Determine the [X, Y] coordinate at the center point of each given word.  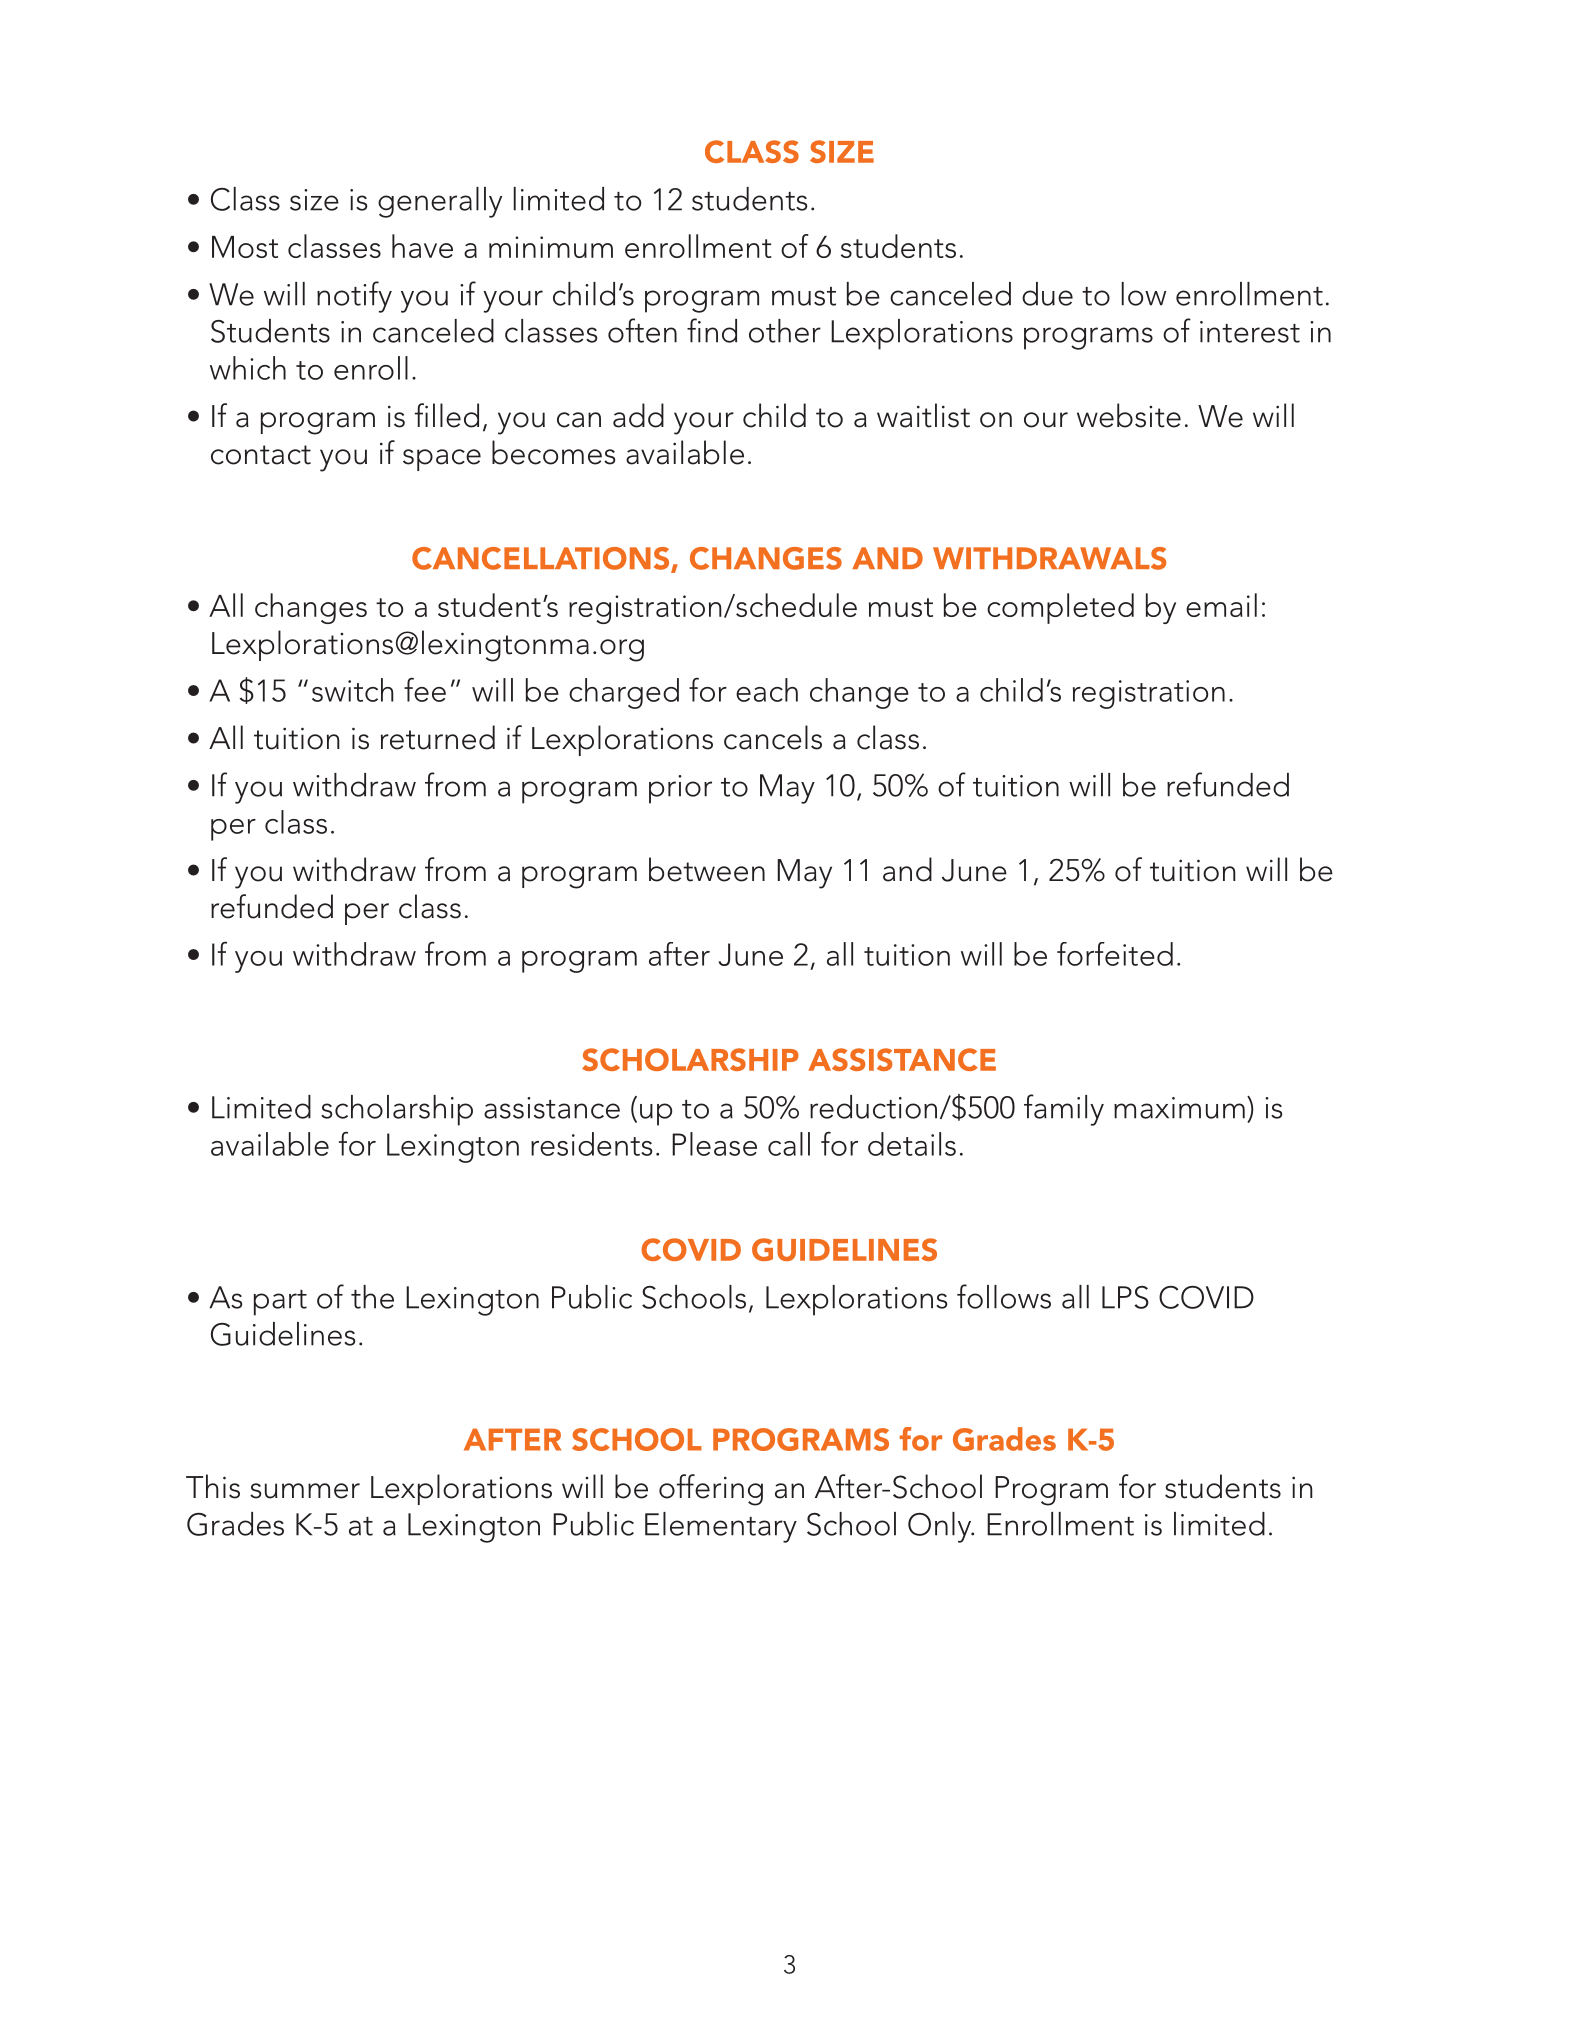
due [1047, 294]
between [707, 869]
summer [305, 1491]
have [422, 246]
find [712, 330]
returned [438, 737]
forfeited [1115, 954]
